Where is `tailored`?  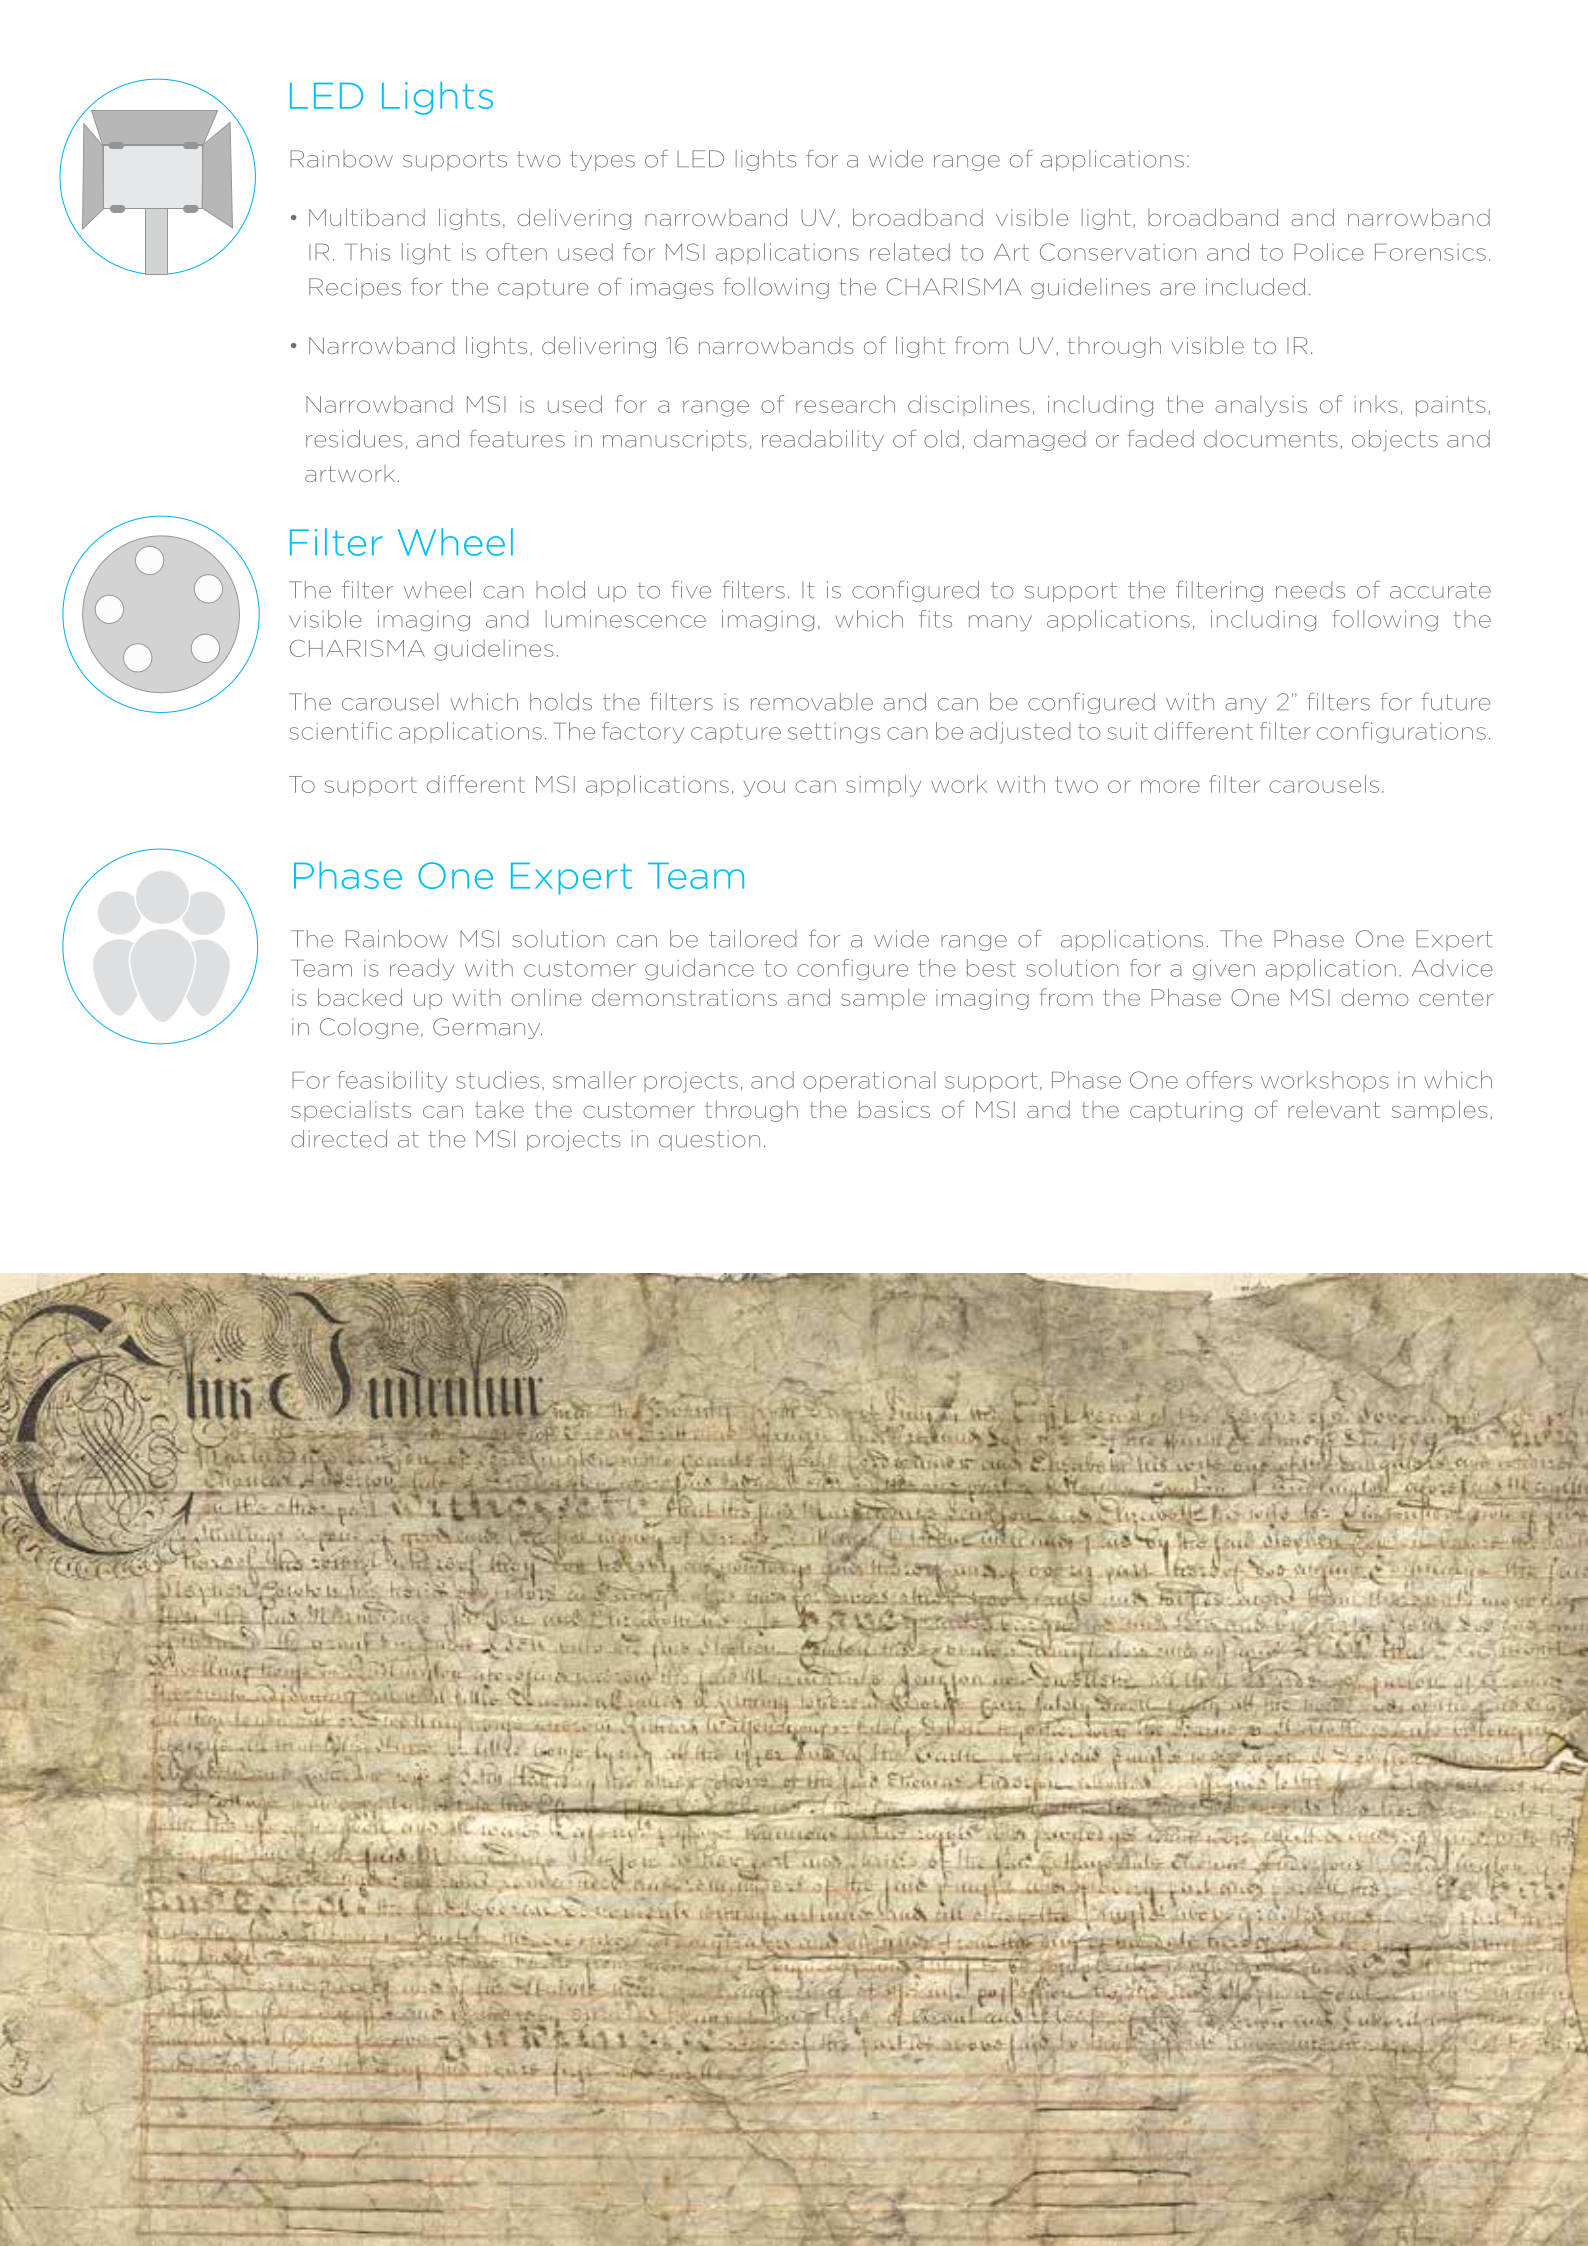
tailored is located at coordinates (752, 939).
